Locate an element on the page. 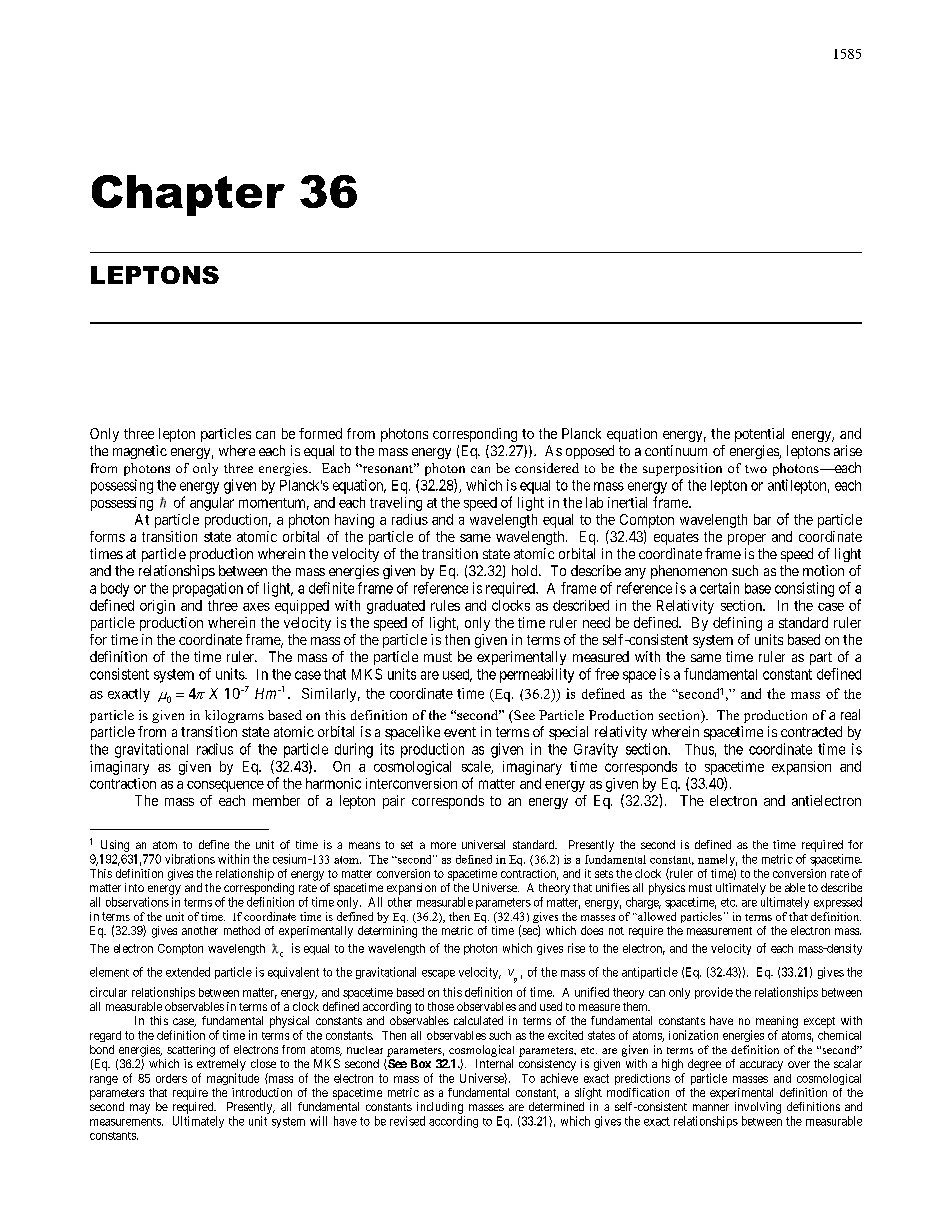 The height and width of the image is (1232, 952). including is located at coordinates (440, 1108).
